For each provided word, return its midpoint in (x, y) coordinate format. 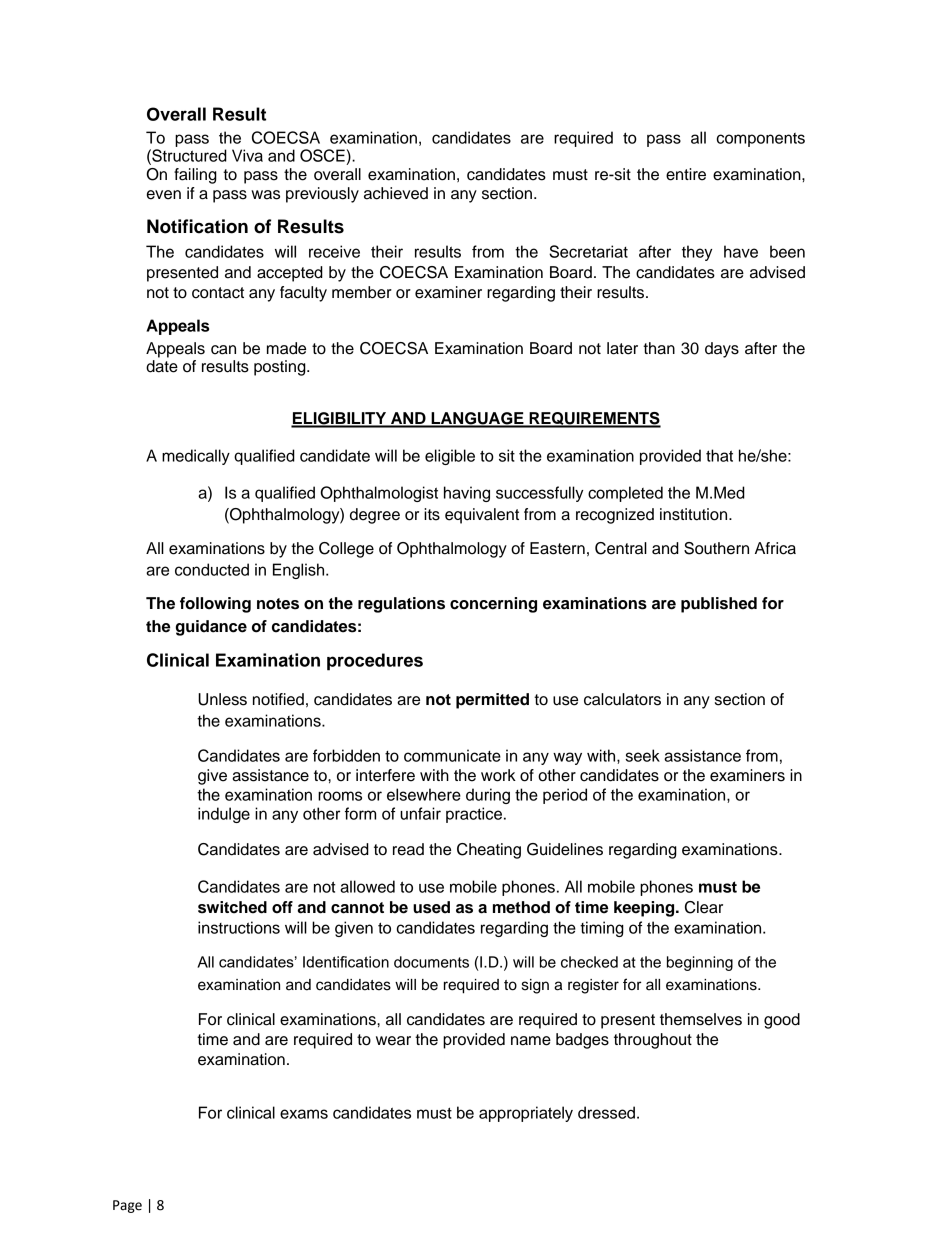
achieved (396, 193)
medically (196, 457)
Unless (222, 699)
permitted (492, 701)
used (431, 907)
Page (127, 1206)
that (719, 455)
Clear (704, 907)
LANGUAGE (477, 419)
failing (195, 176)
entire (686, 174)
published (719, 605)
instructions (239, 927)
